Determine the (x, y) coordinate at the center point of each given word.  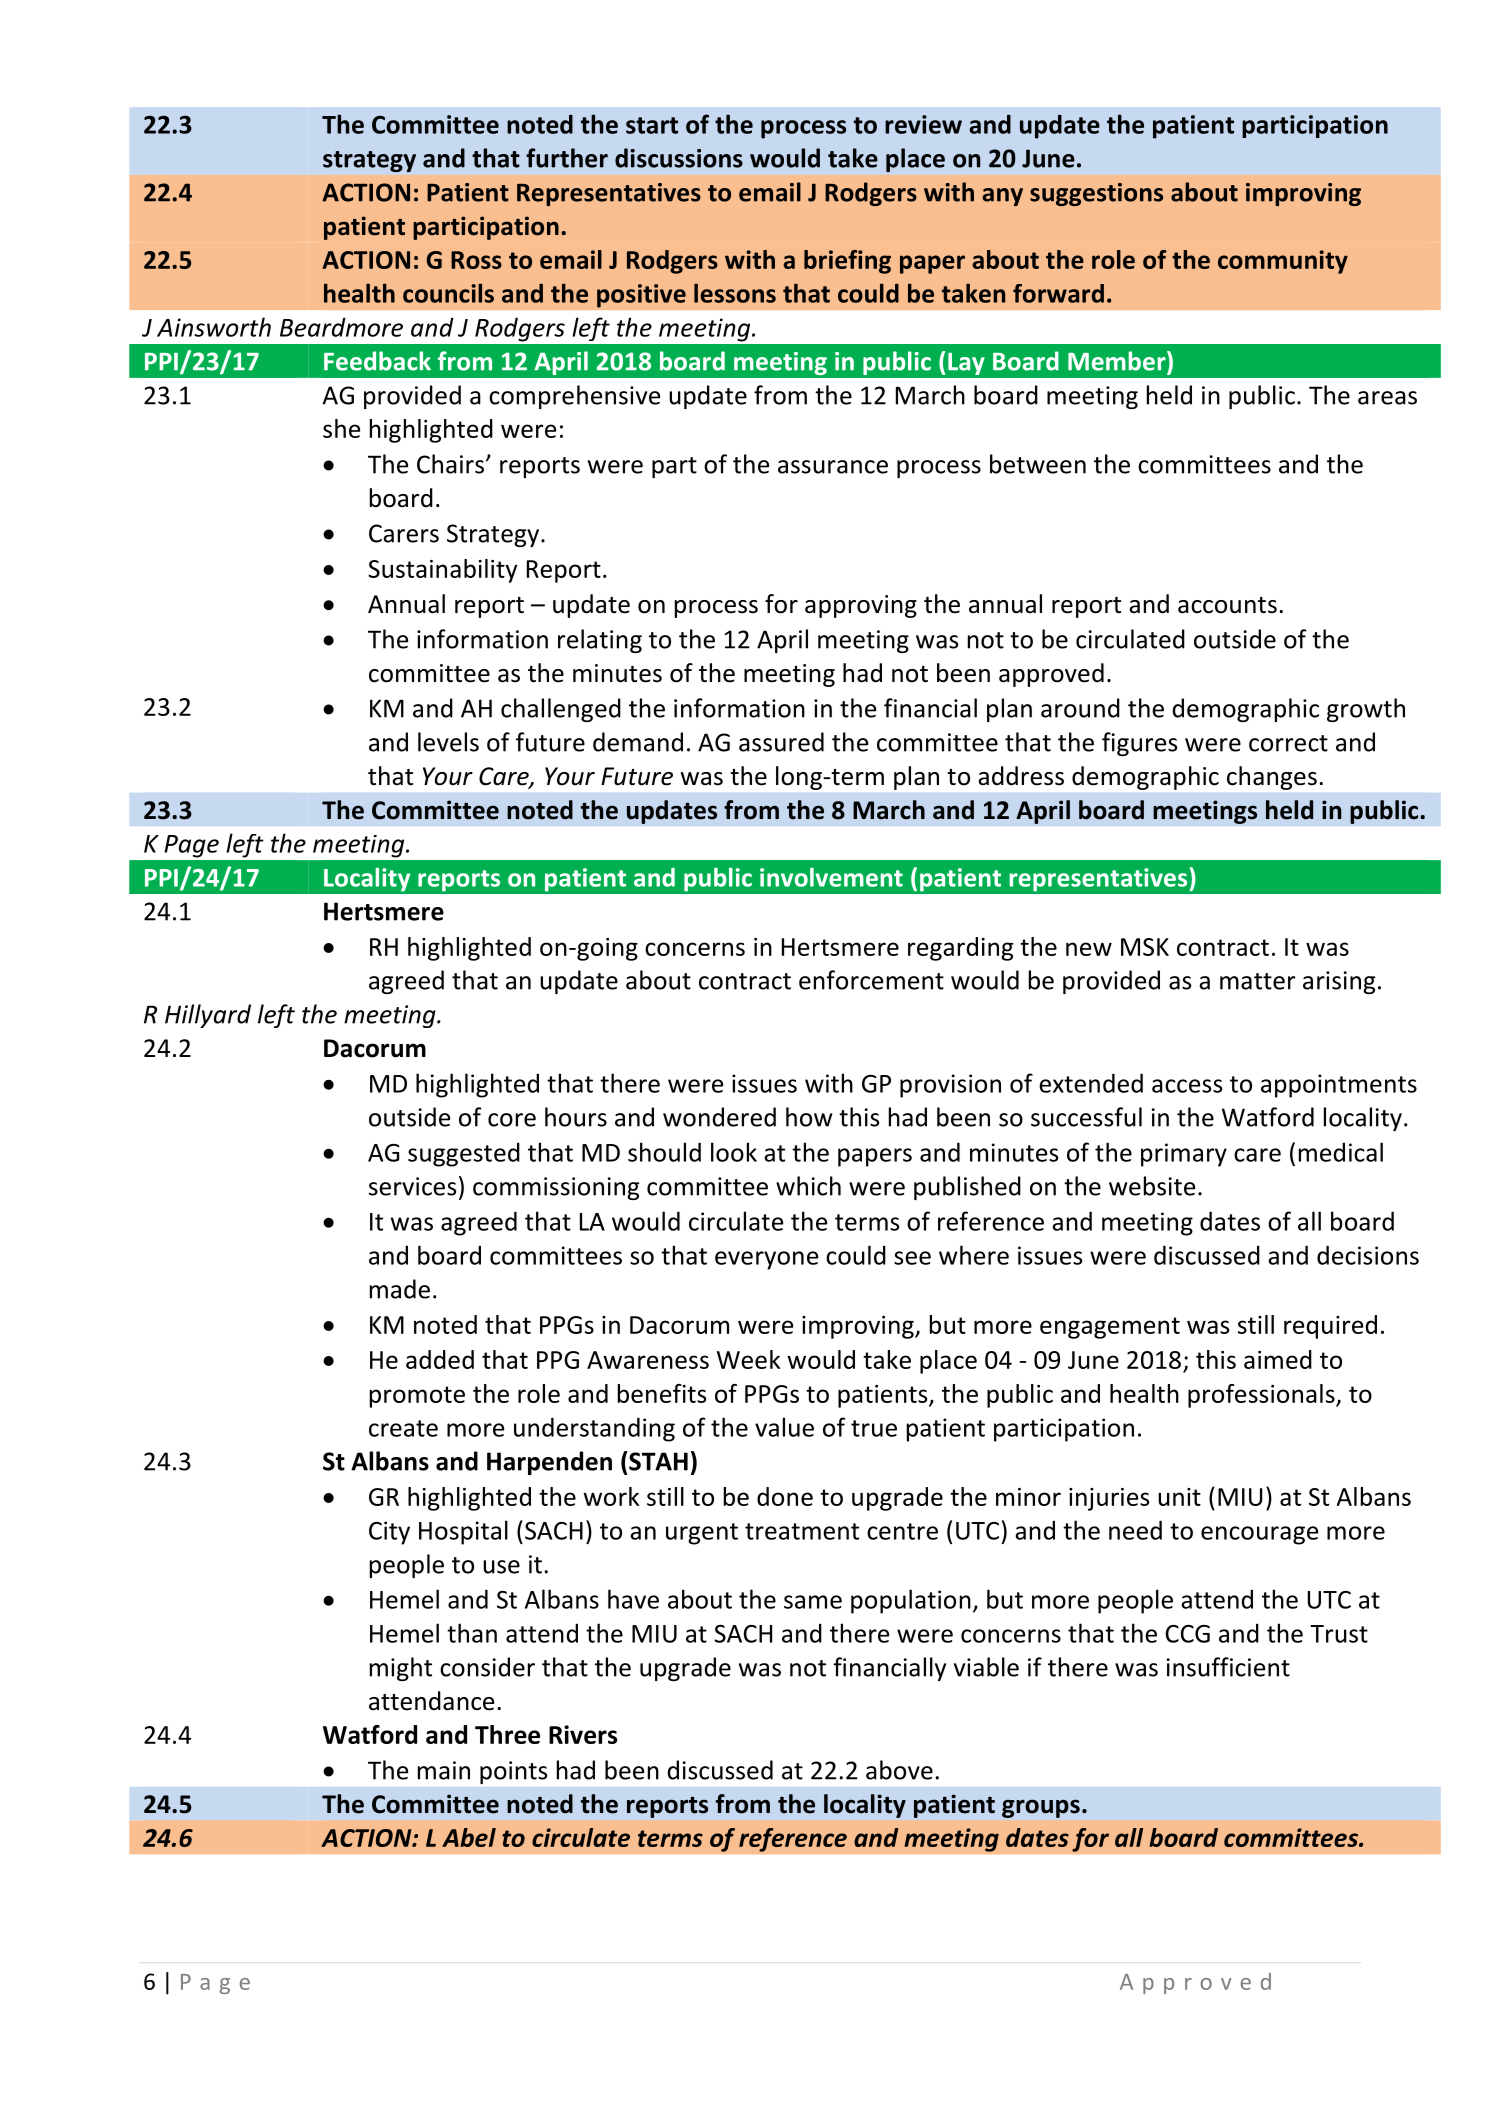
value (784, 1427)
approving (861, 606)
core (512, 1120)
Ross (476, 260)
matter (1257, 981)
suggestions (1096, 194)
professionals (1262, 1396)
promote (417, 1397)
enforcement (871, 980)
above (899, 1770)
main (444, 1770)
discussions (679, 158)
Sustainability (443, 571)
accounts (1227, 605)
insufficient (1228, 1667)
